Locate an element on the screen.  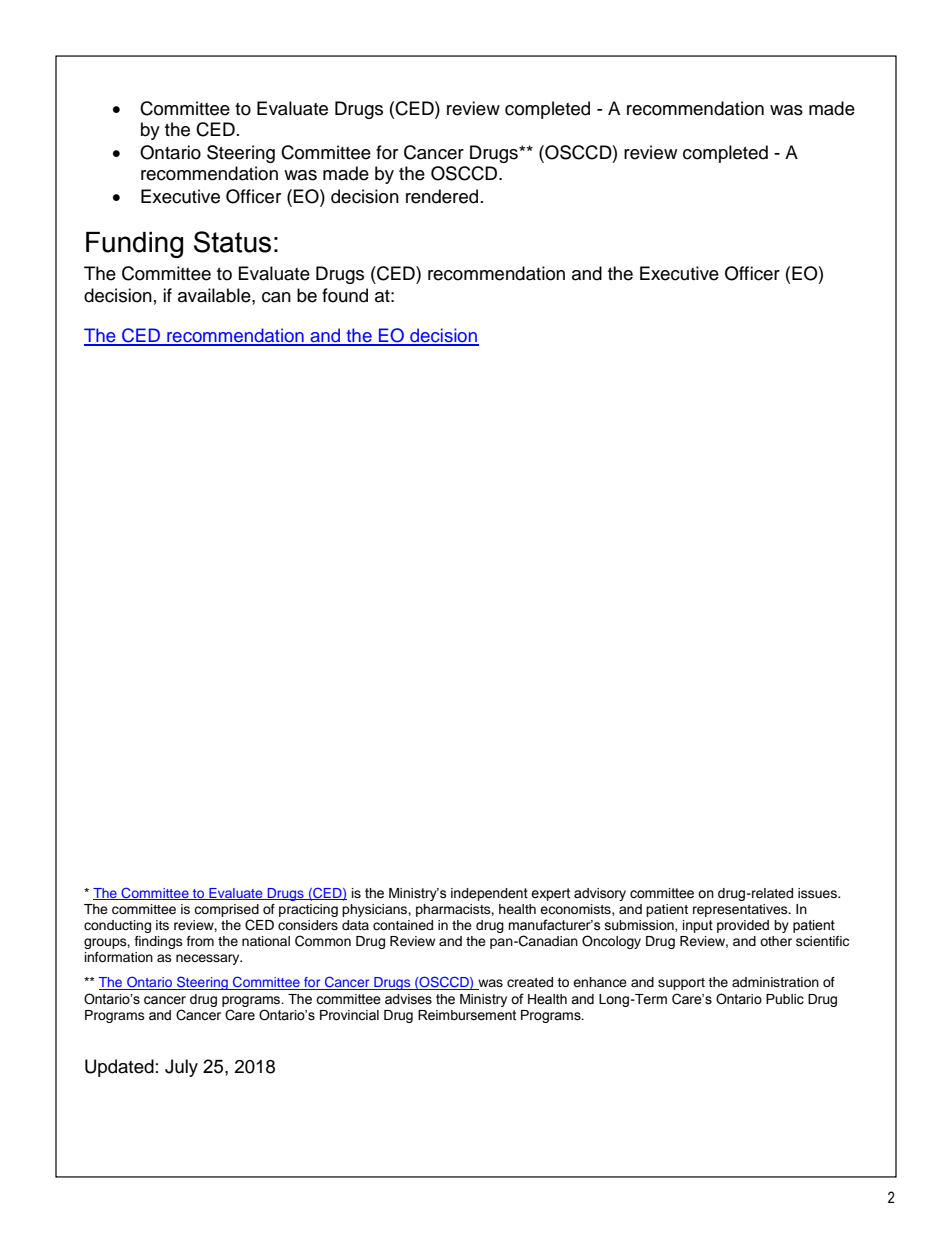
July is located at coordinates (181, 1068).
